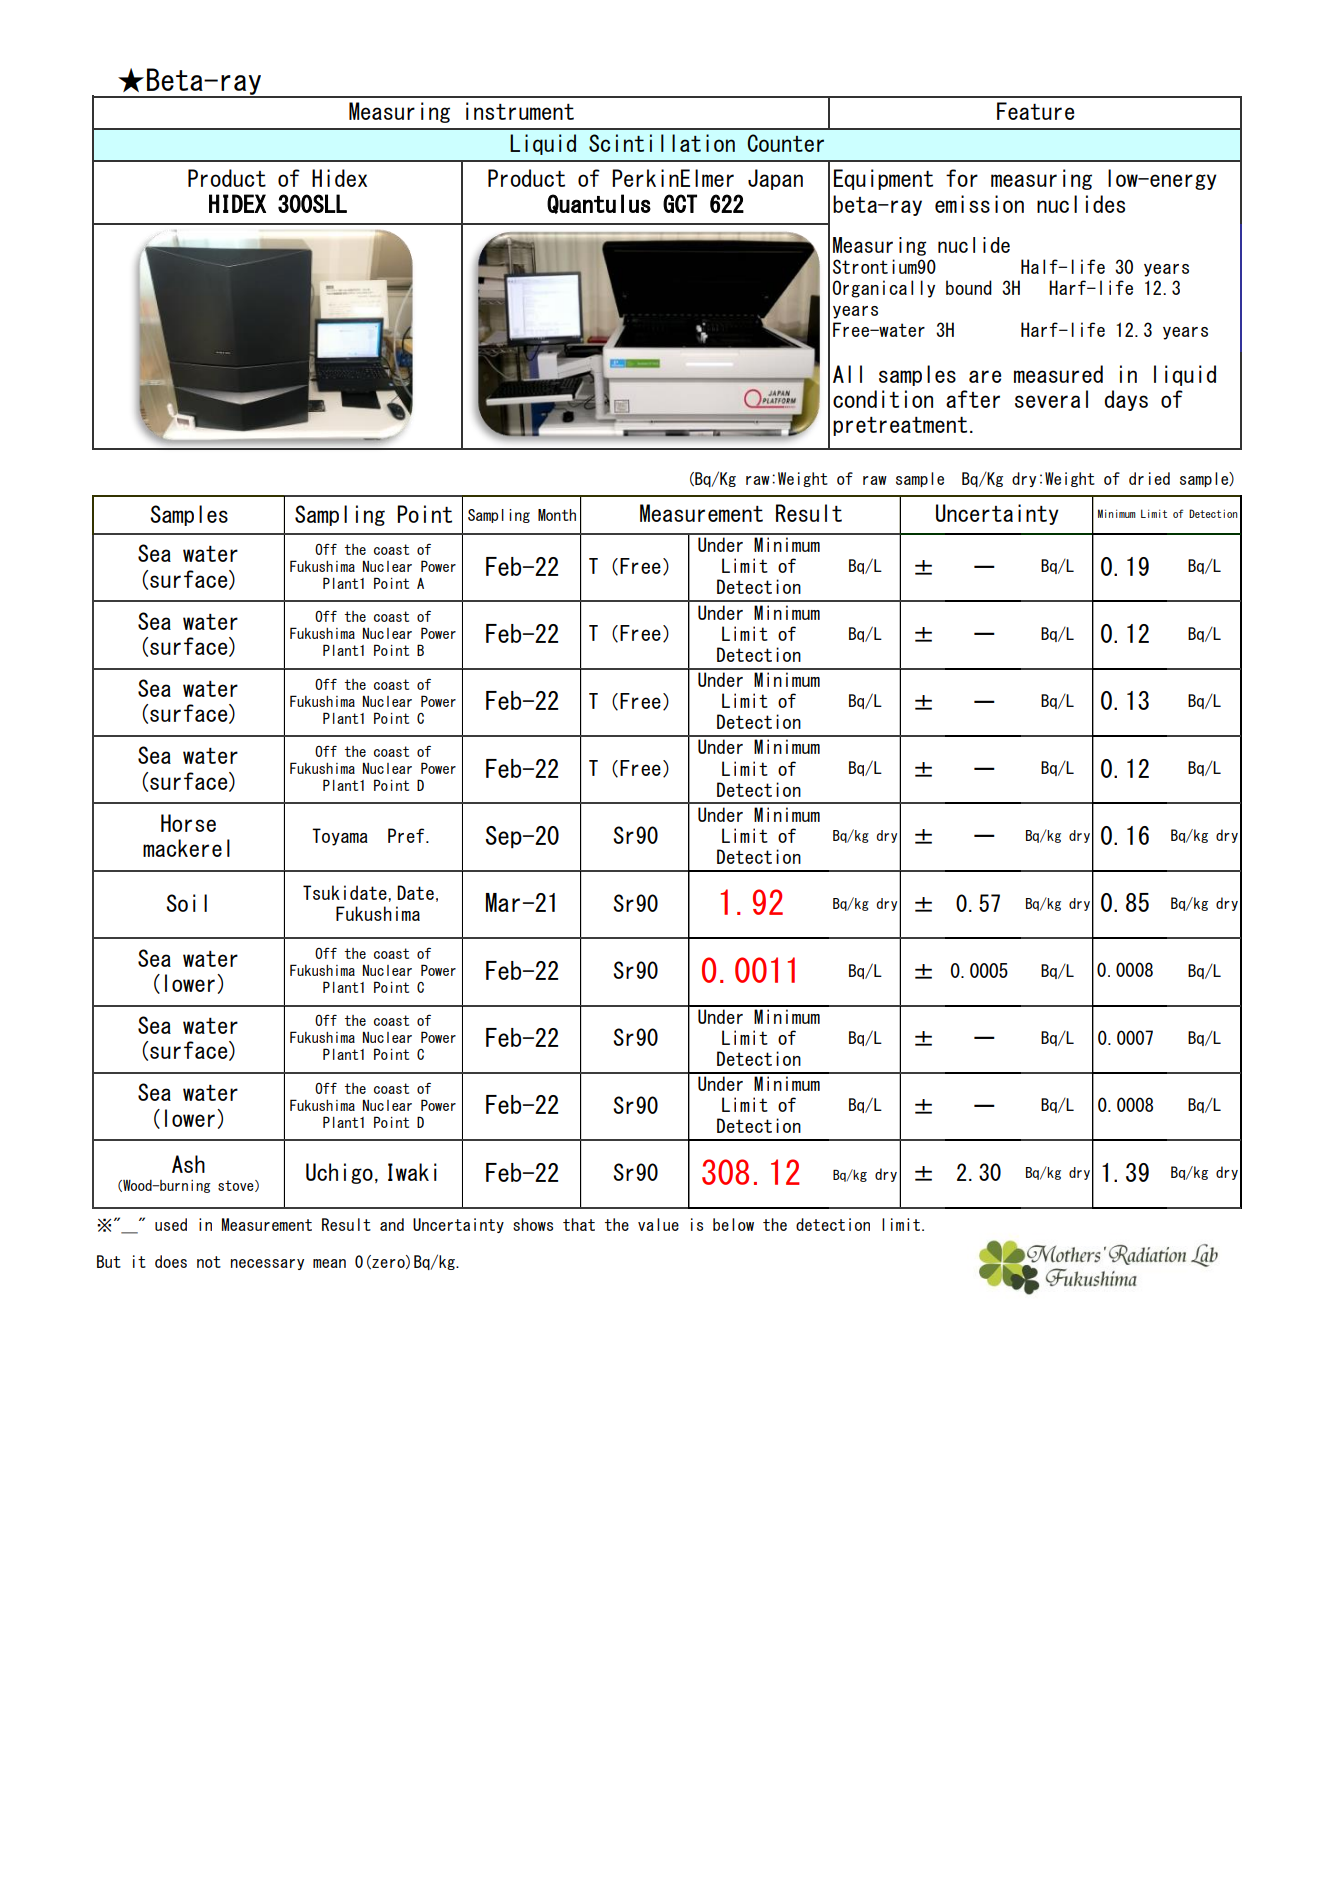 Image resolution: width=1336 pixels, height=1890 pixels. What do you see at coordinates (662, 143) in the screenshot?
I see `Scintillation` at bounding box center [662, 143].
